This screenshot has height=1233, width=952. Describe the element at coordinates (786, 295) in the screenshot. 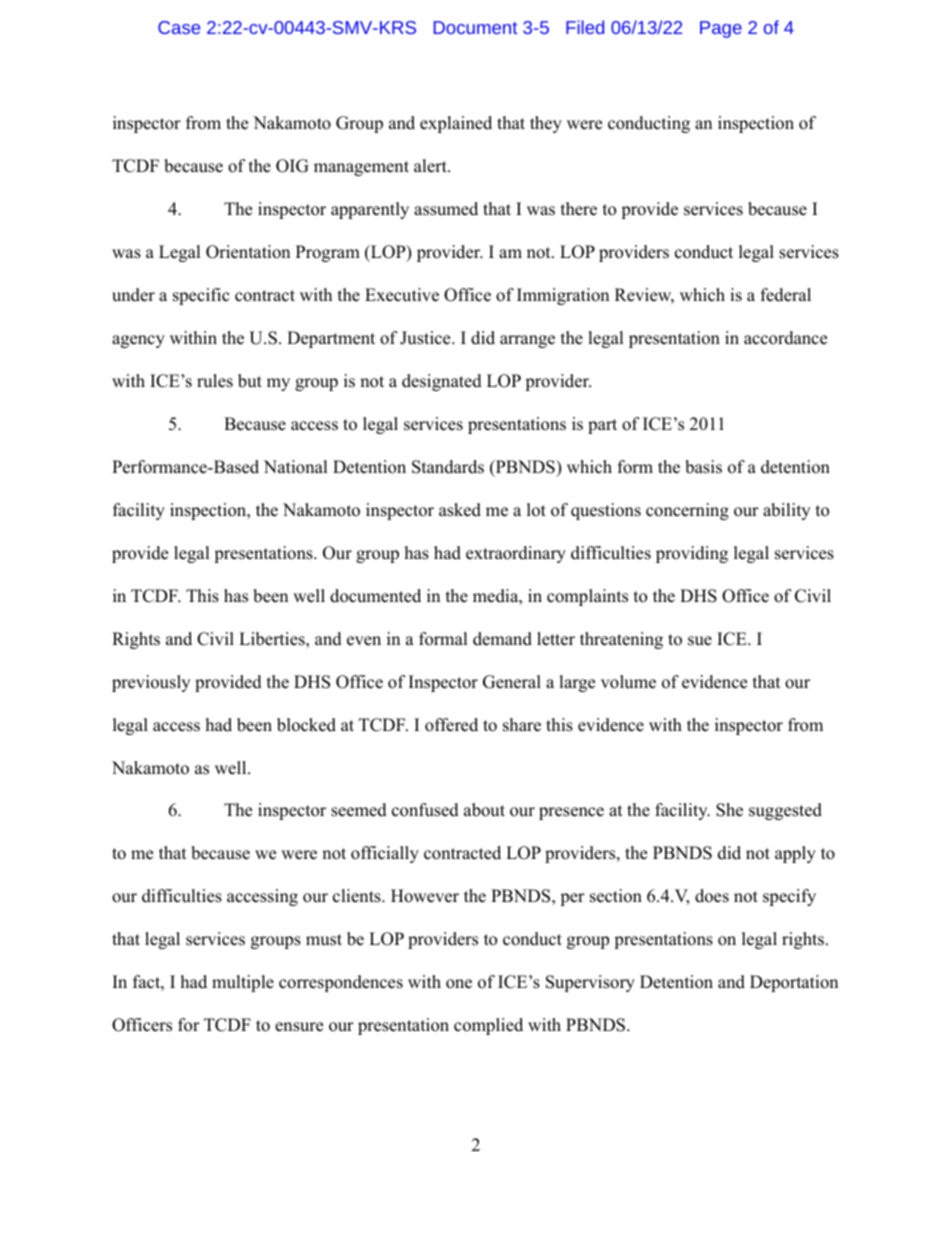

I see `federal` at that location.
